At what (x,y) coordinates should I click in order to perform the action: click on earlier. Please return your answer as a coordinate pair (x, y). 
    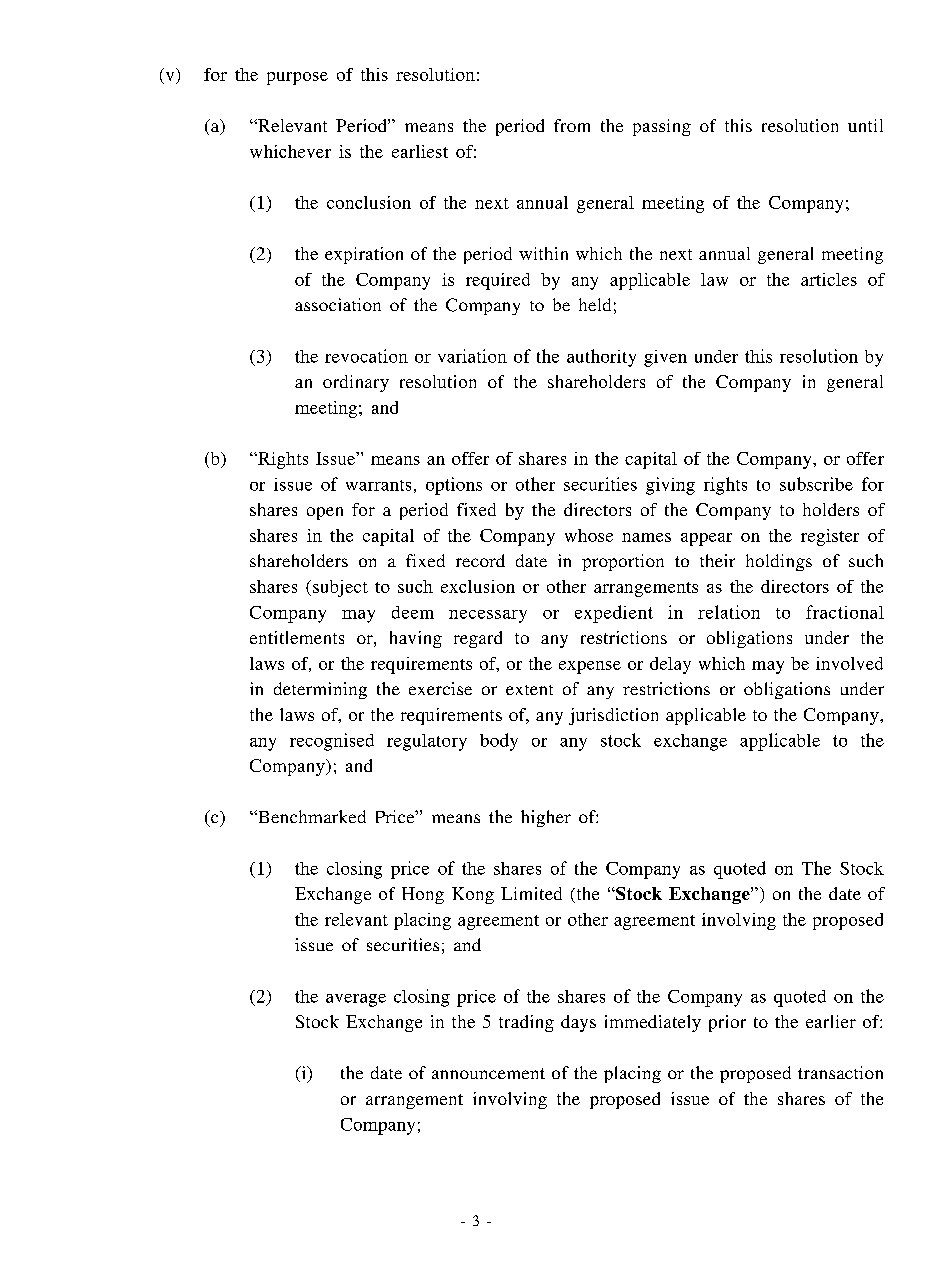
    Looking at the image, I should click on (831, 1021).
